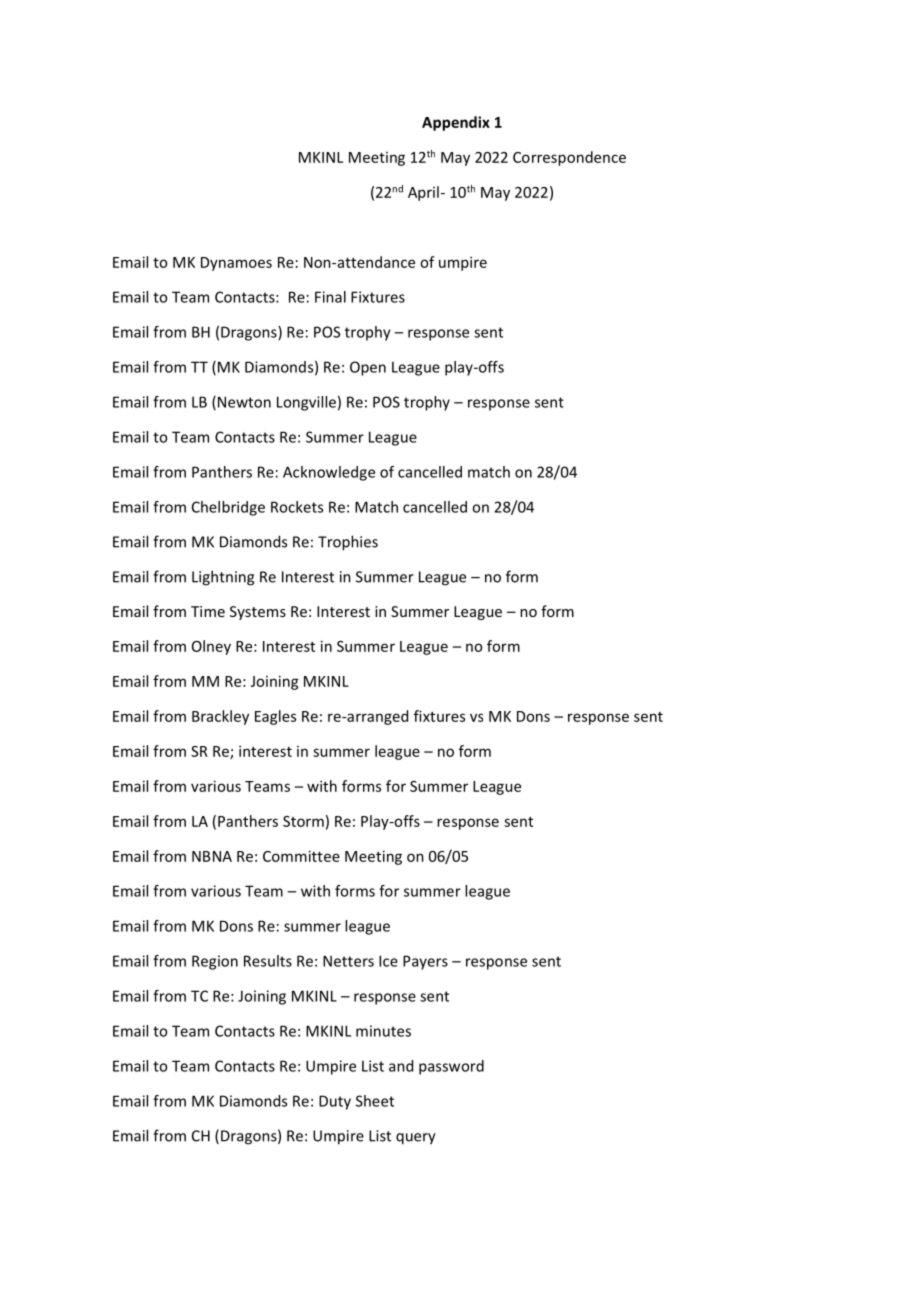 The image size is (924, 1308). I want to click on Acknowledge, so click(329, 473).
